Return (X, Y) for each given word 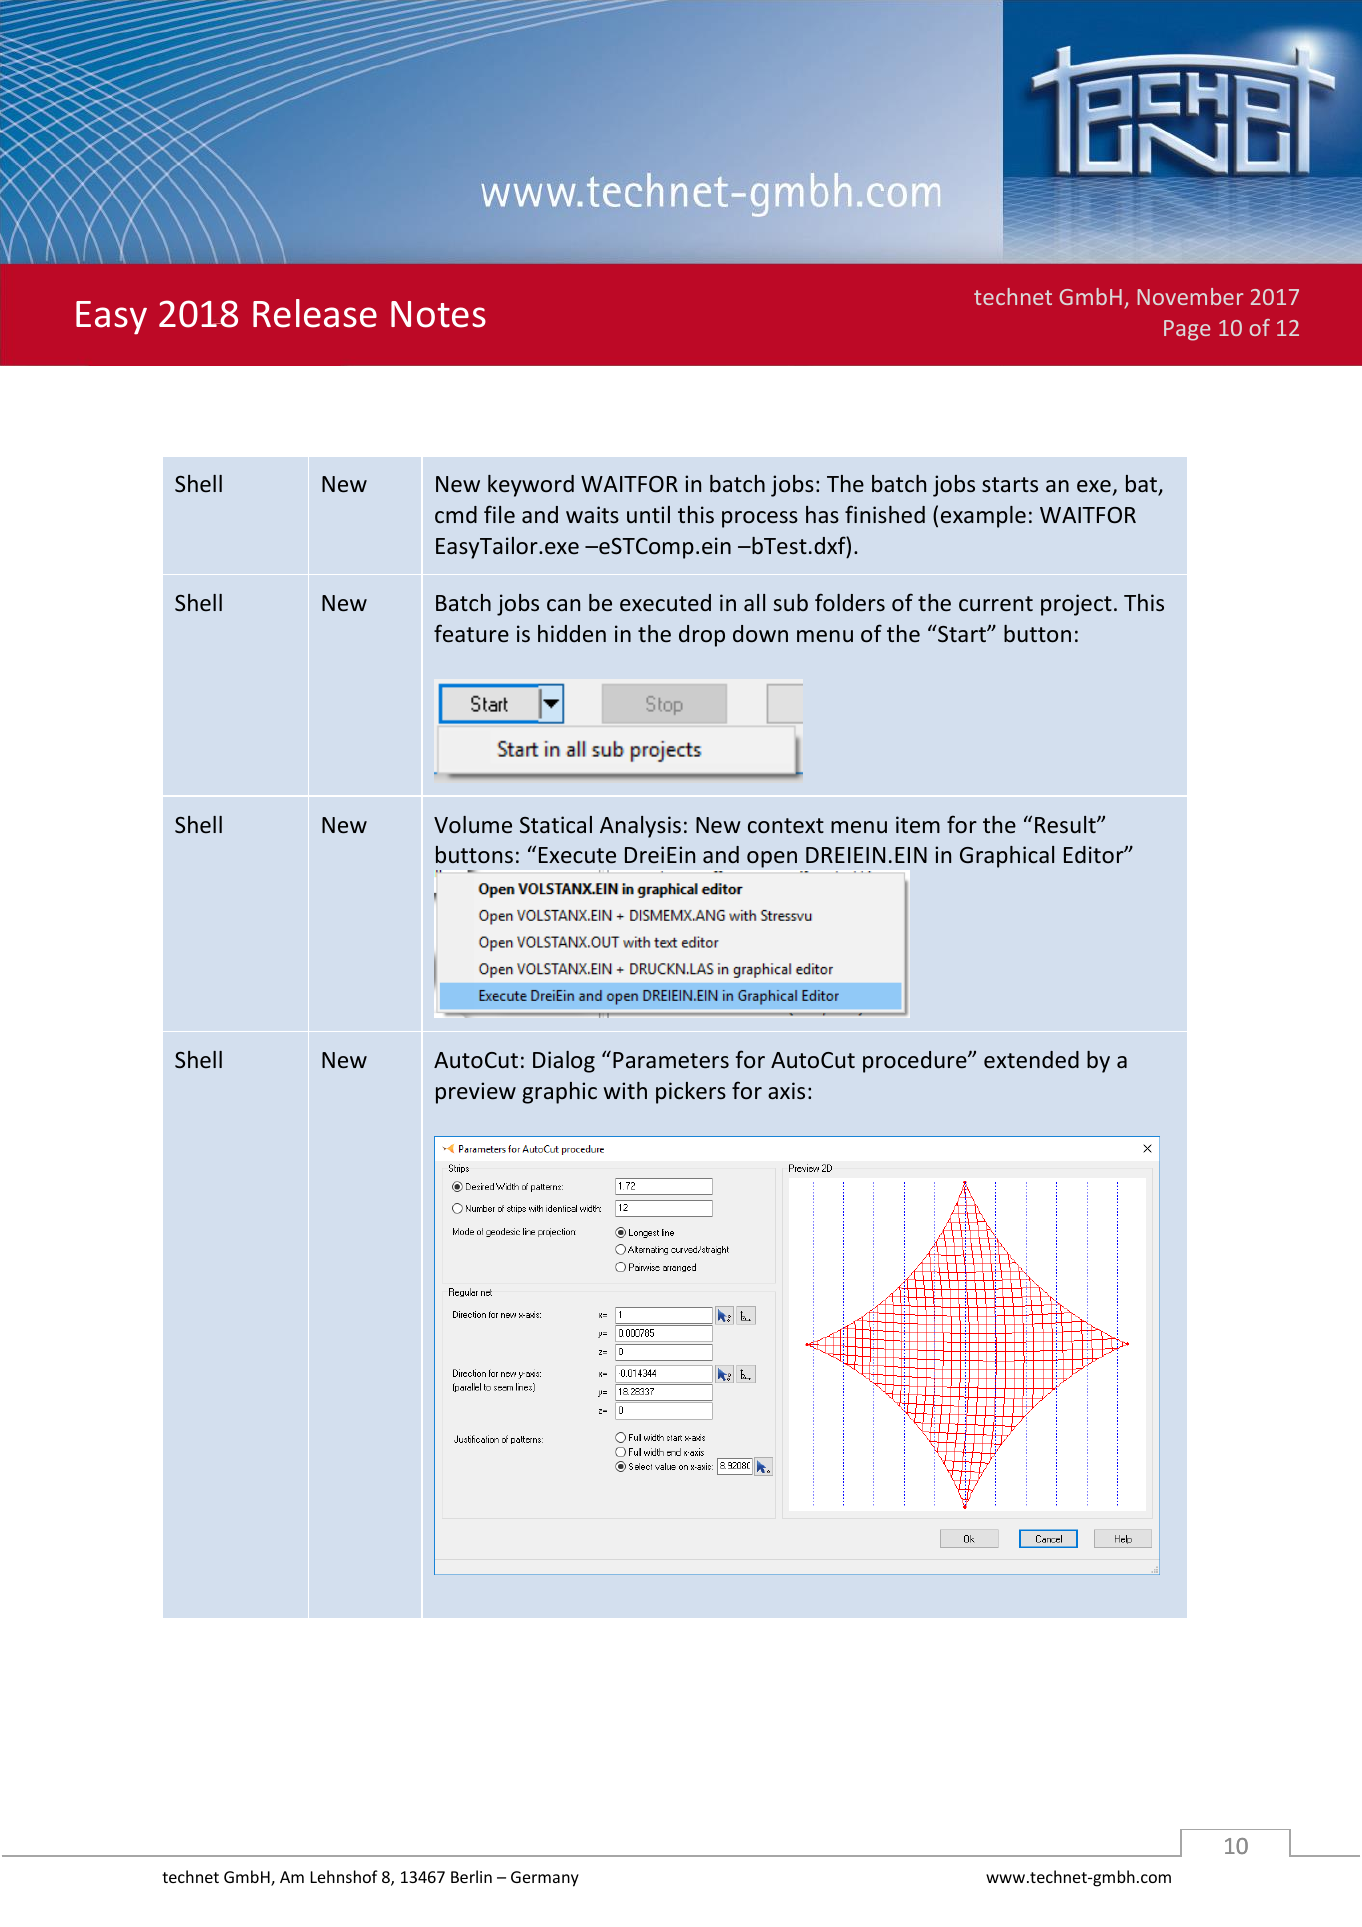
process (760, 519)
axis (786, 1090)
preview (476, 1093)
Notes (438, 314)
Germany (545, 1879)
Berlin (471, 1876)
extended (1031, 1059)
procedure (916, 1062)
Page (1187, 330)
